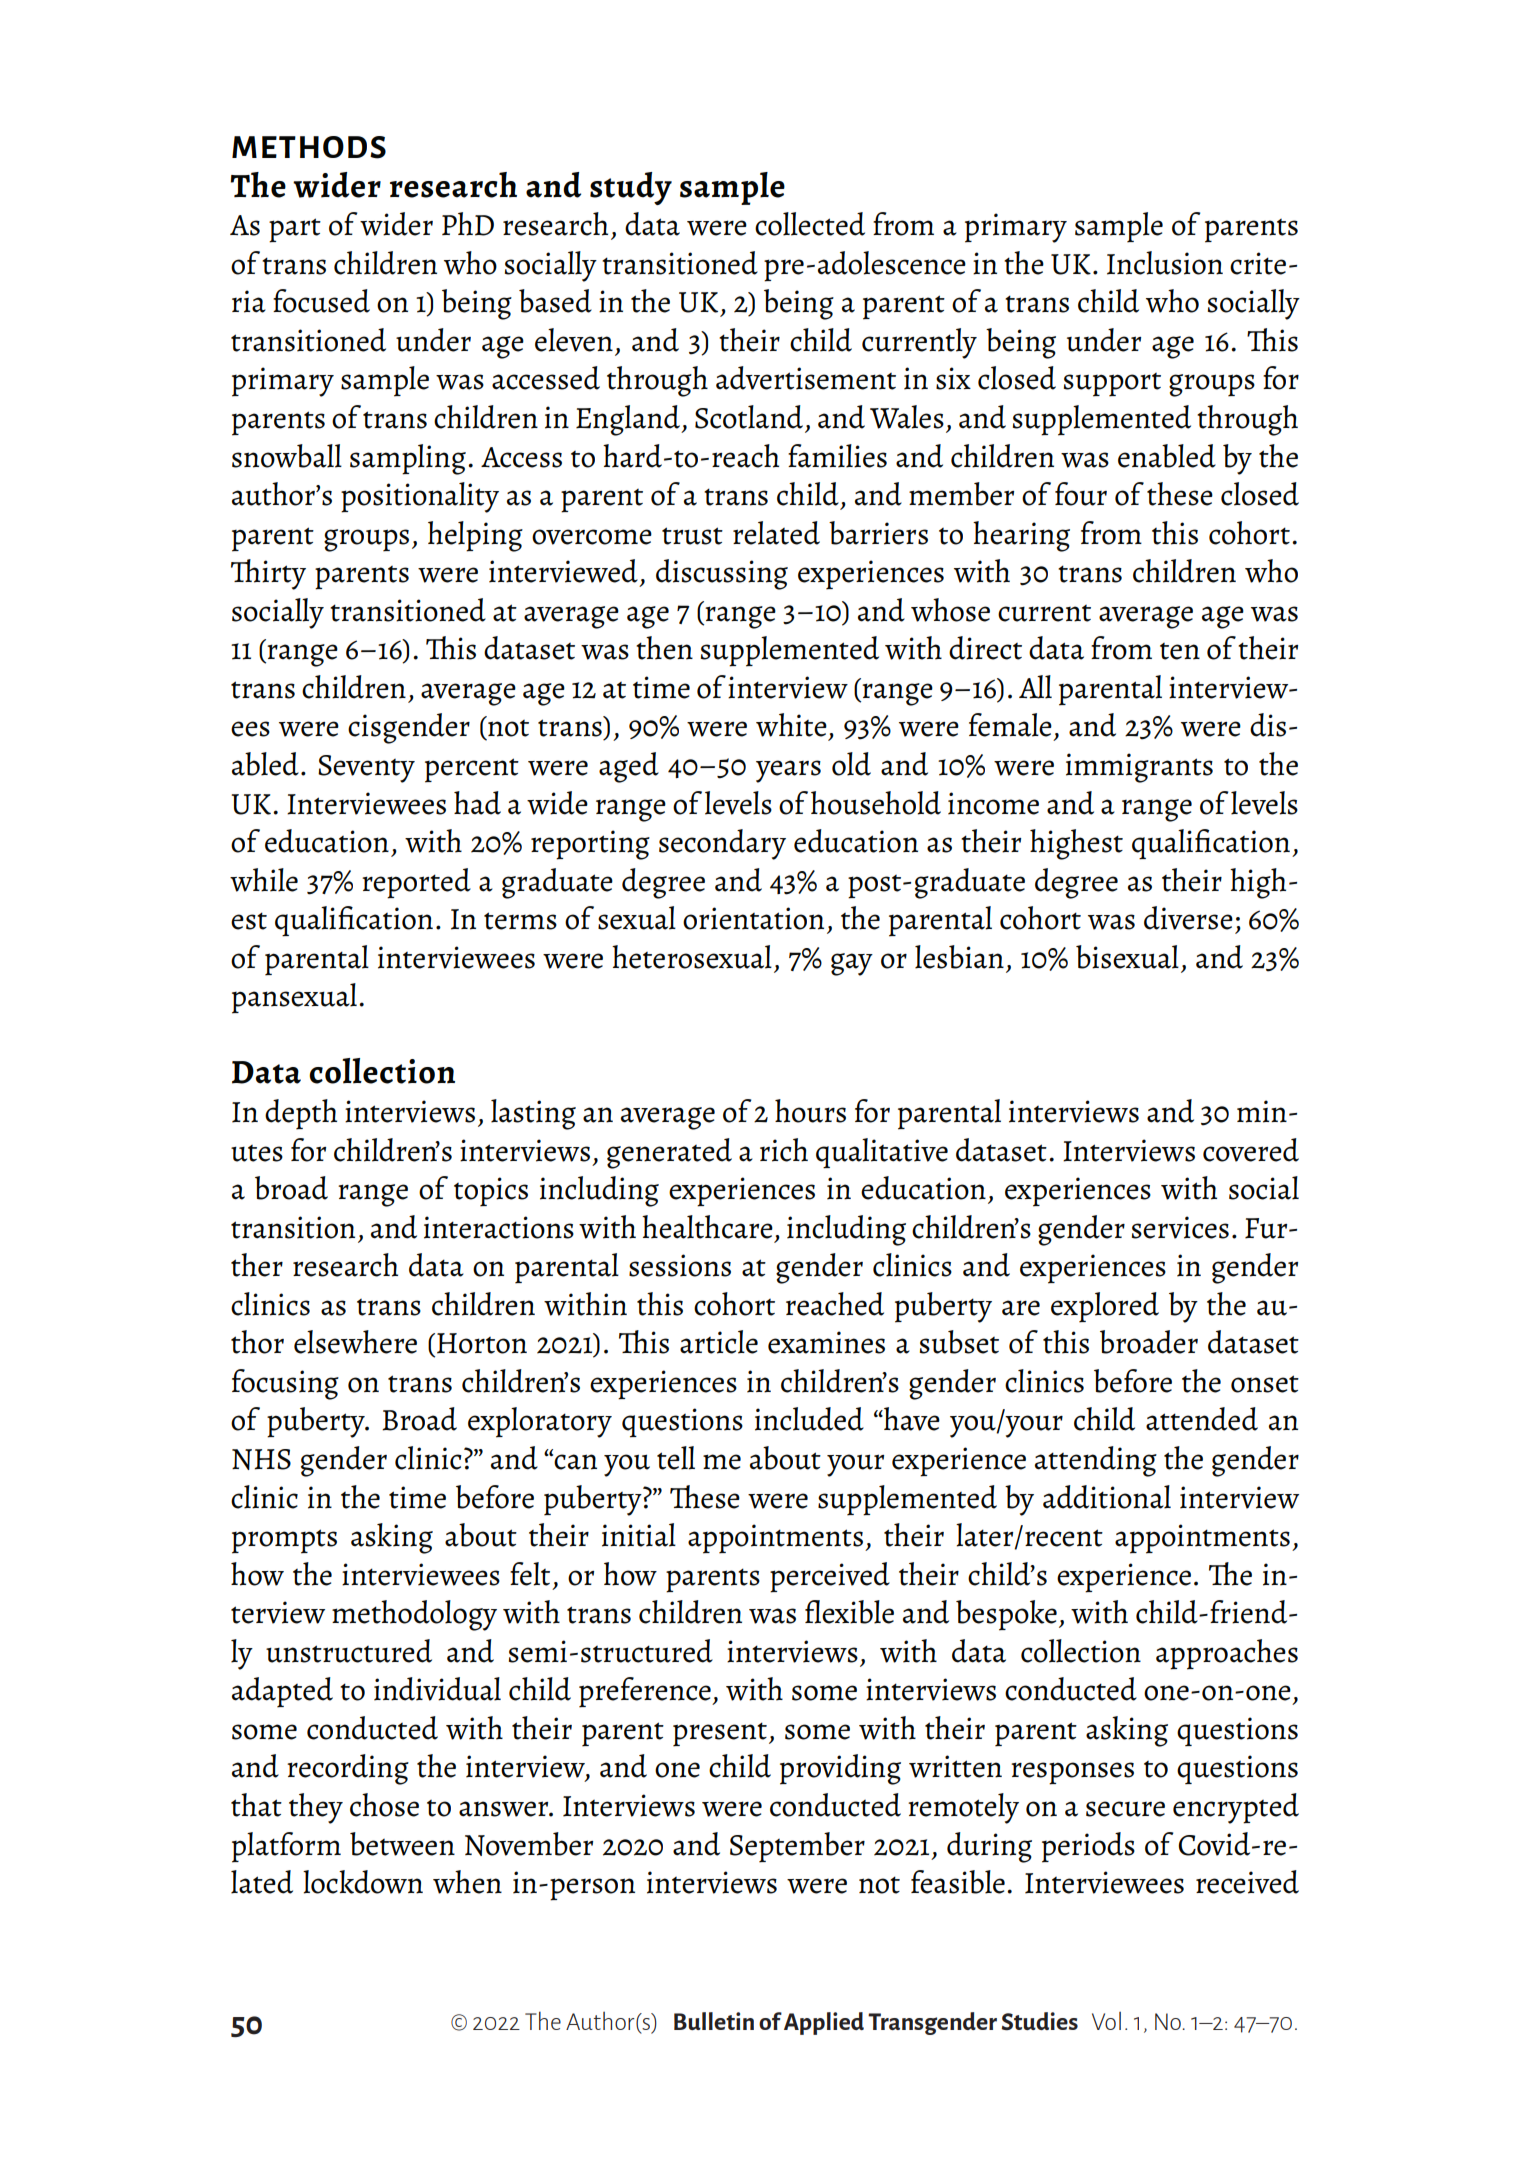 This document has width=1530, height=2164. I want to click on interactions, so click(499, 1227).
